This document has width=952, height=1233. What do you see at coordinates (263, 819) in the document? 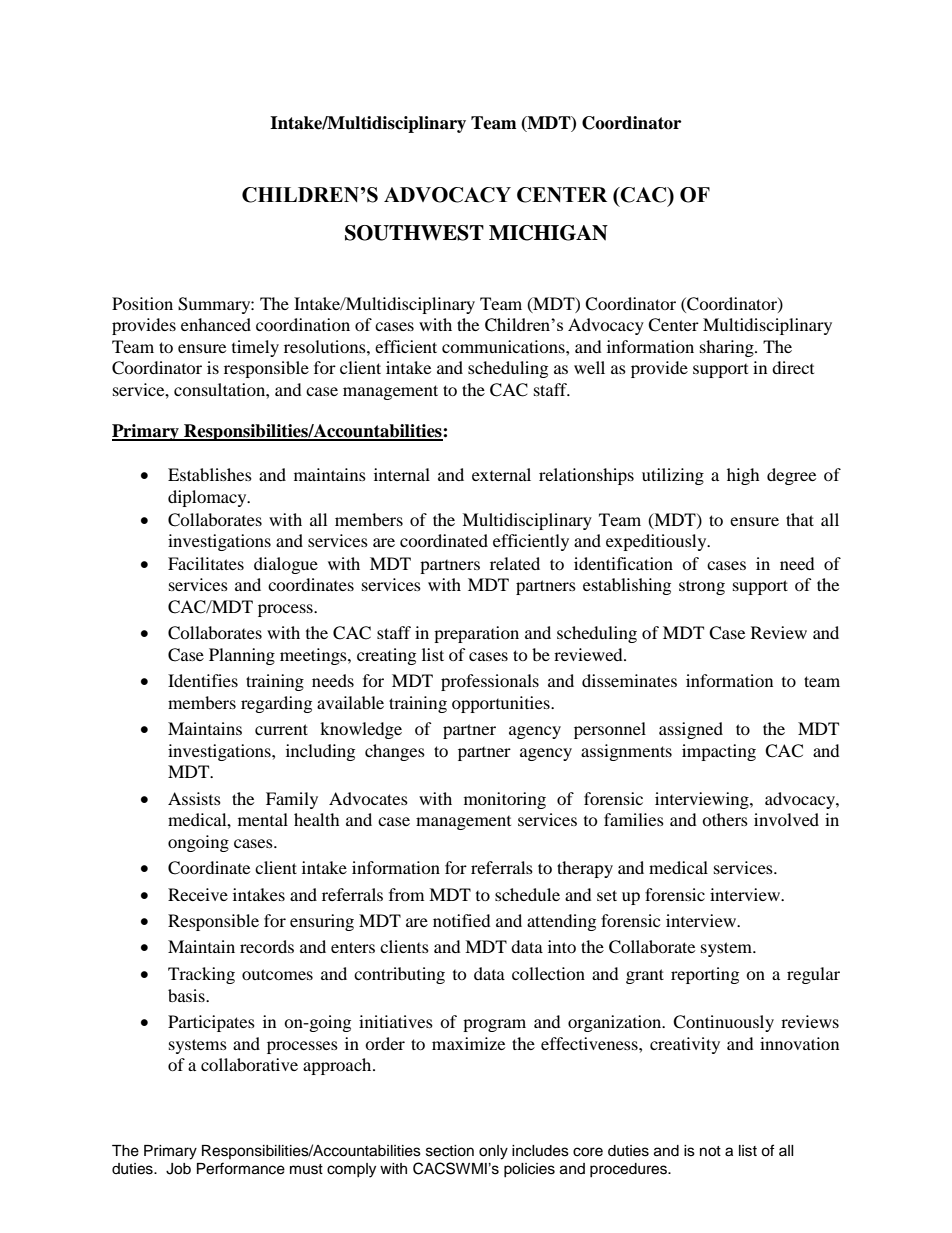
I see `mental` at bounding box center [263, 819].
